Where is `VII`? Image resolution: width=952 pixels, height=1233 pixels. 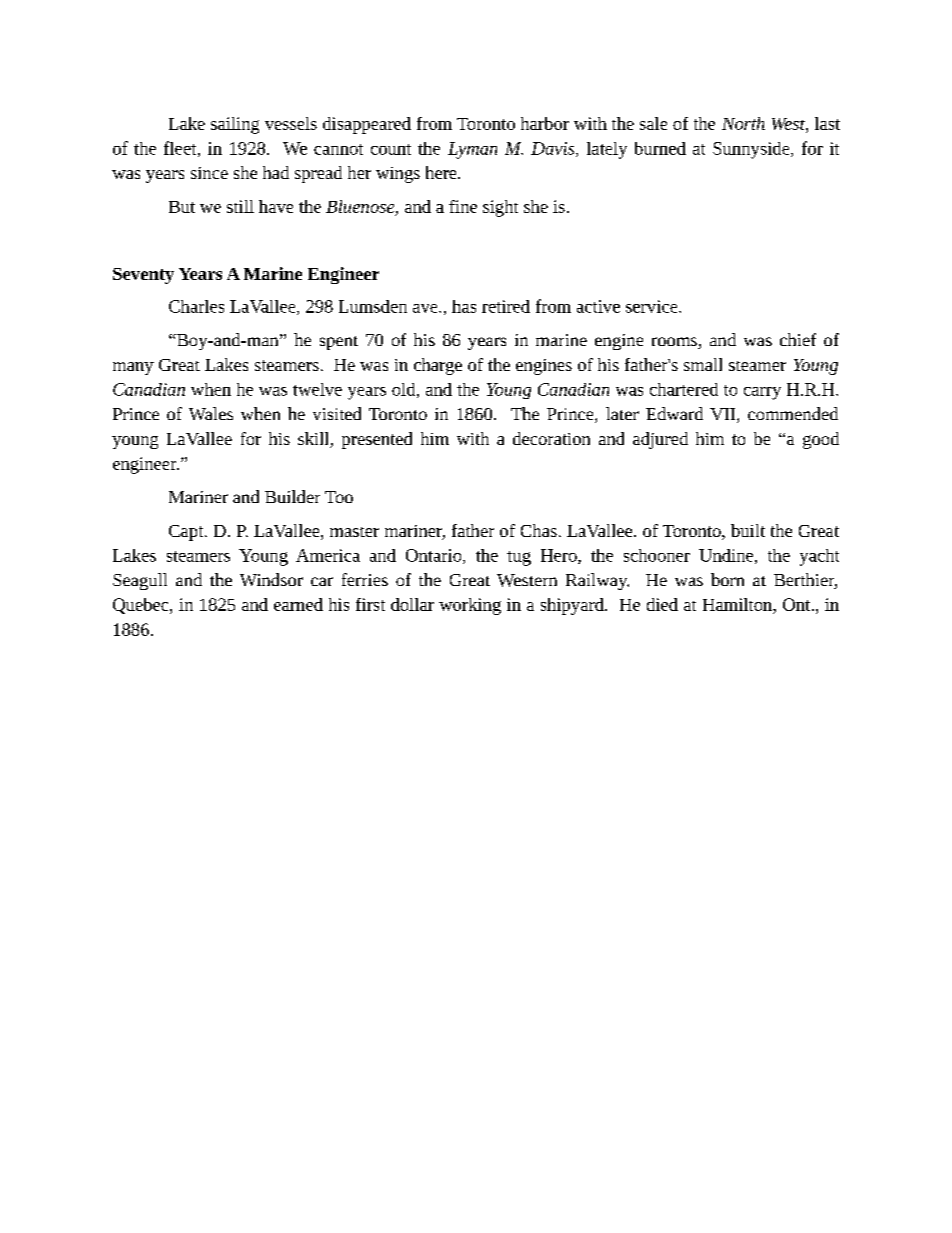
VII is located at coordinates (724, 415).
